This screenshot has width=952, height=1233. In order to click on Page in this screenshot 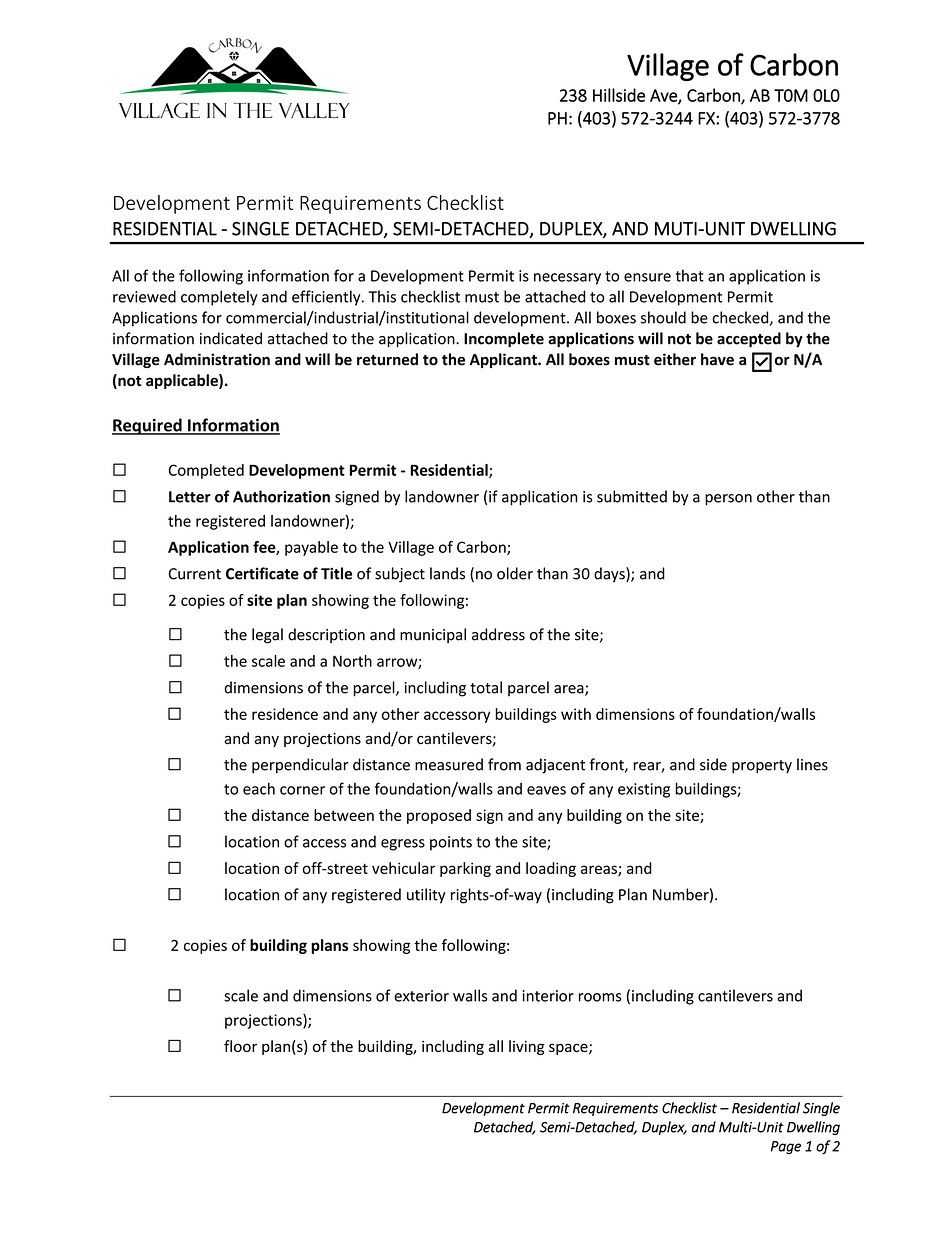, I will do `click(786, 1147)`.
